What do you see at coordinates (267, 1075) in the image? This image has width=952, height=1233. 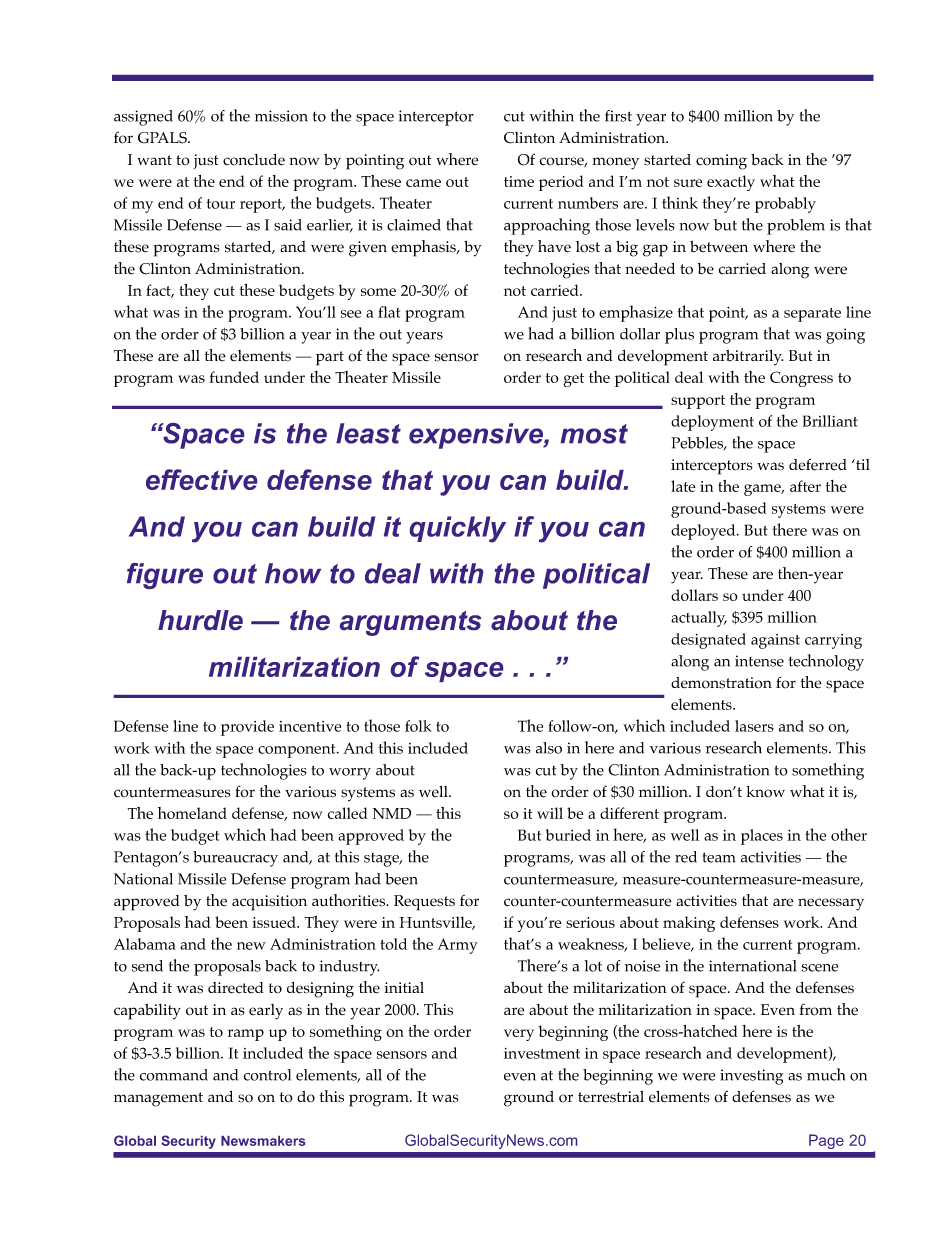 I see `control` at bounding box center [267, 1075].
